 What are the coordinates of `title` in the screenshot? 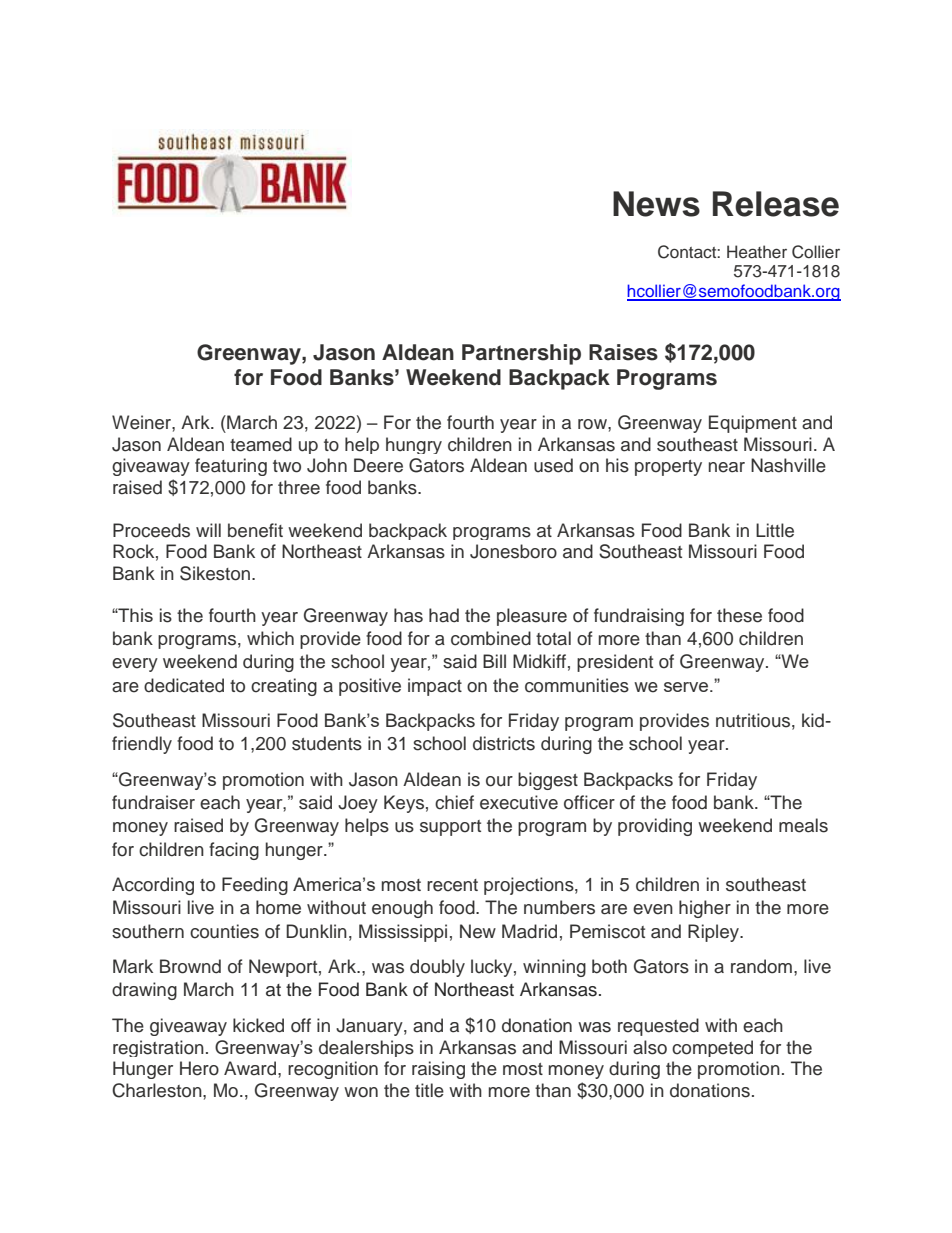 It's located at (429, 1090).
